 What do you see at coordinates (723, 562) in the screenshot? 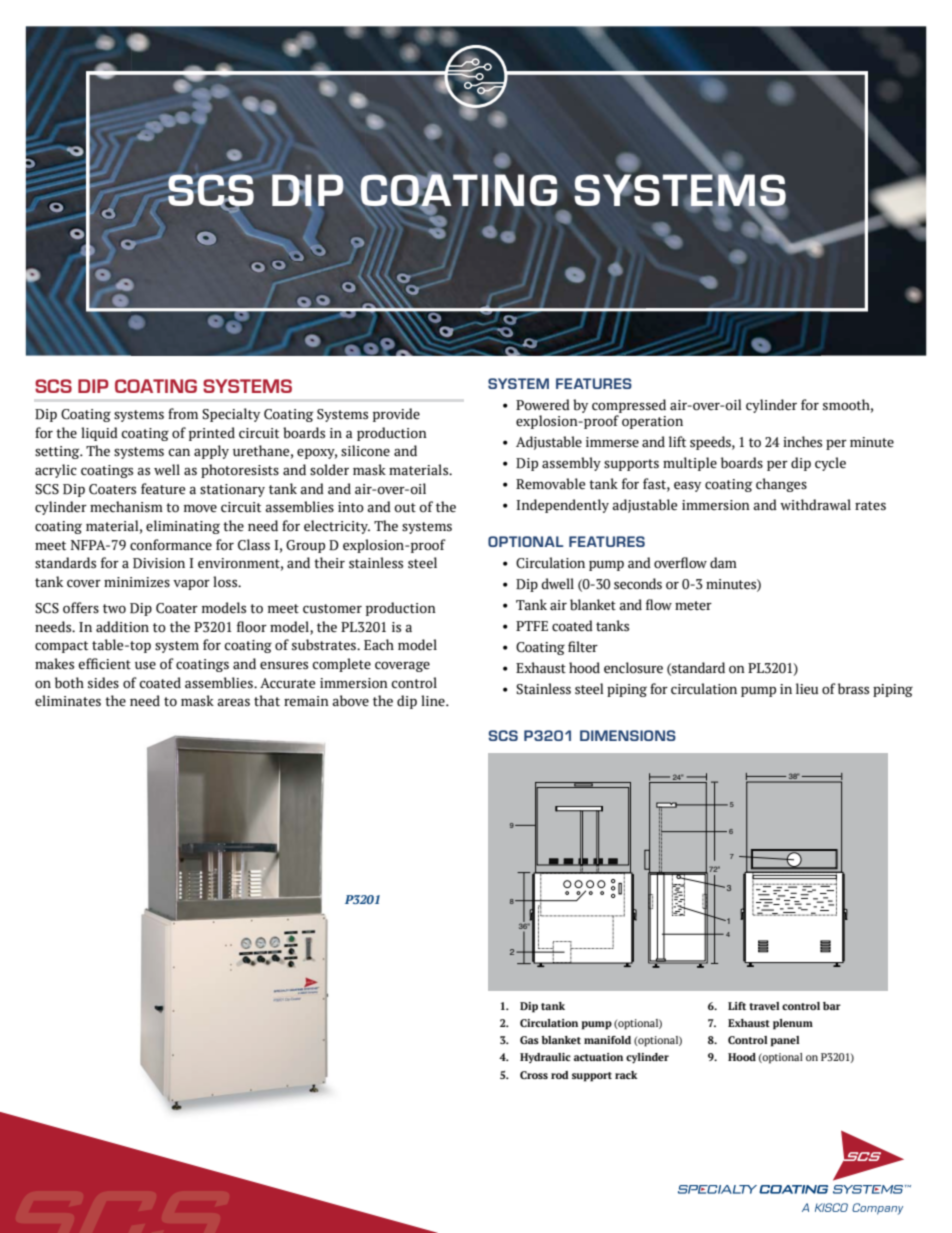
I see `dam` at bounding box center [723, 562].
